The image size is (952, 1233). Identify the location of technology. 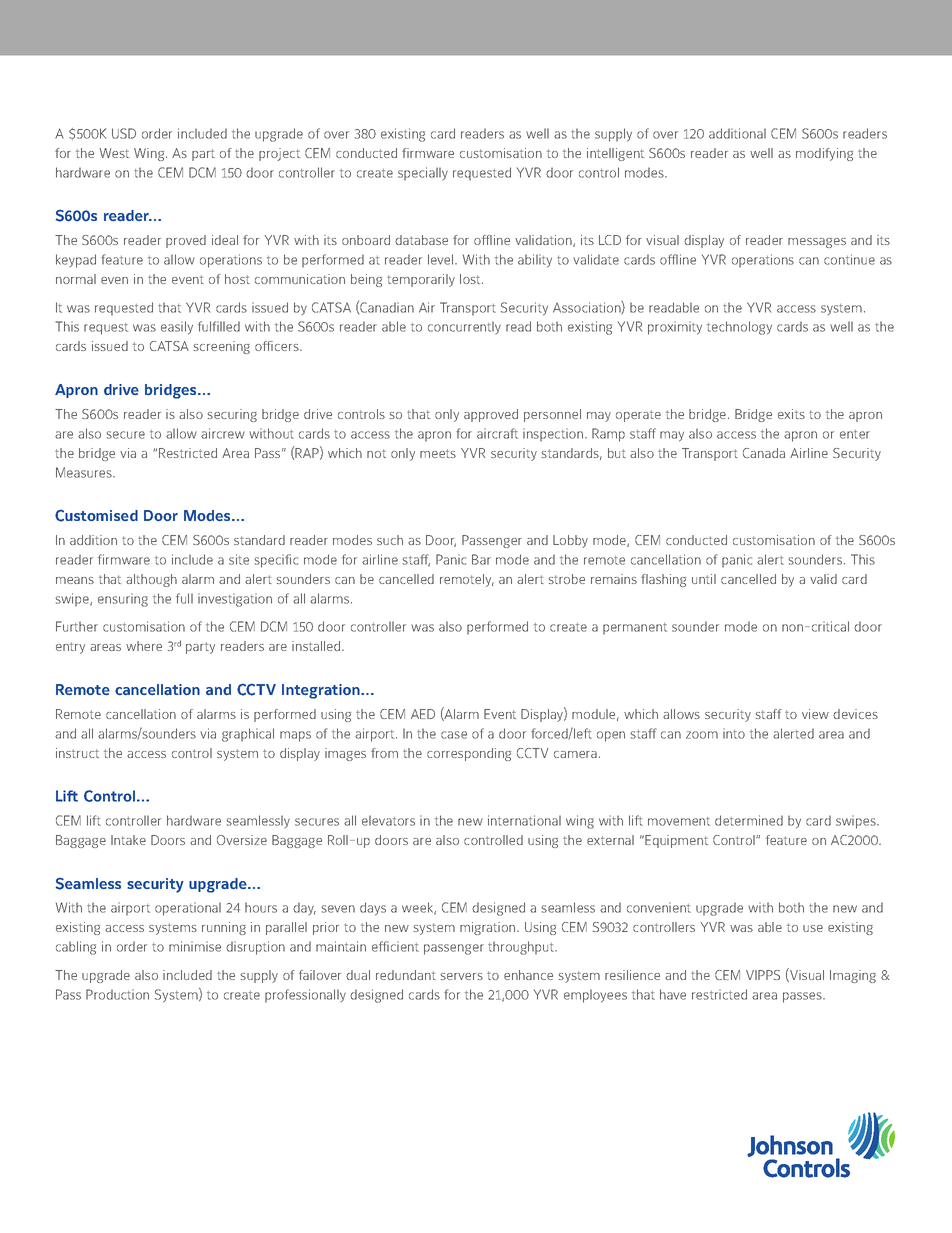
(739, 328).
